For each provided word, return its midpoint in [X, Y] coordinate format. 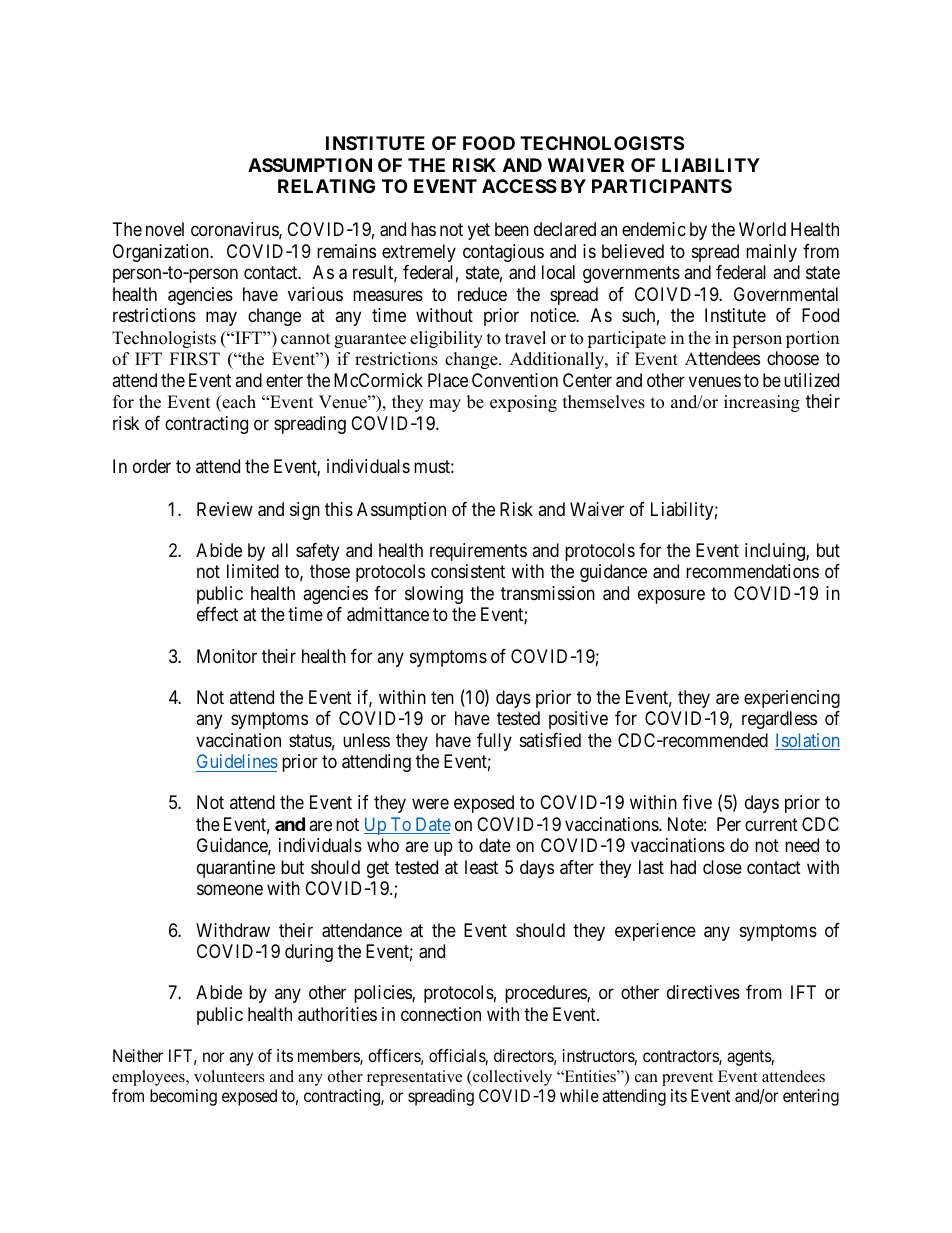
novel [165, 229]
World [762, 229]
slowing [434, 595]
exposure [671, 596]
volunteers [229, 1076]
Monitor [227, 656]
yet [479, 232]
